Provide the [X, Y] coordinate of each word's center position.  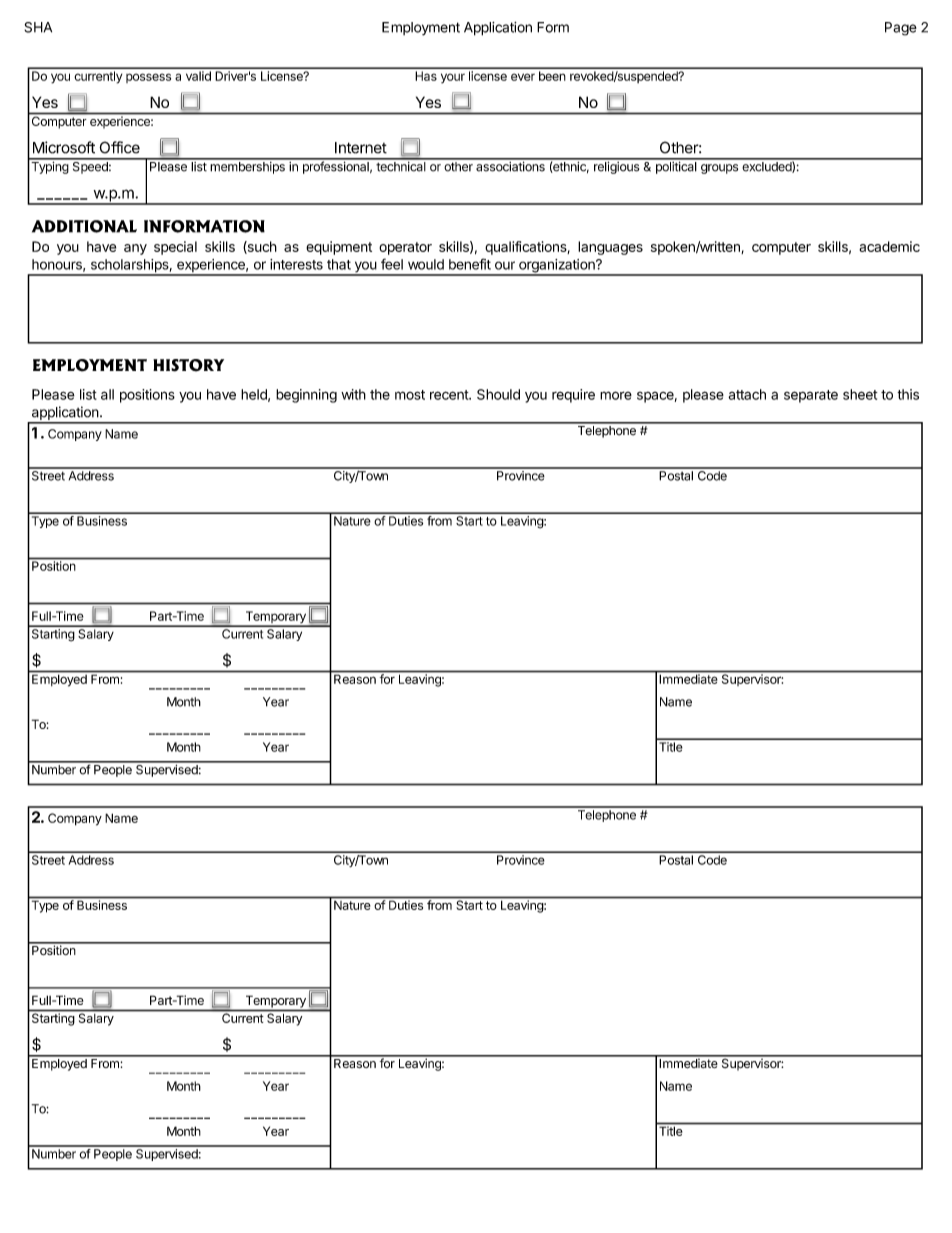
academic [889, 246]
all [107, 394]
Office [119, 147]
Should [498, 394]
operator [405, 248]
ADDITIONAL [84, 226]
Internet [361, 148]
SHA [38, 27]
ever [523, 77]
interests [296, 264]
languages [610, 248]
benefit [470, 264]
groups [719, 169]
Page [901, 29]
